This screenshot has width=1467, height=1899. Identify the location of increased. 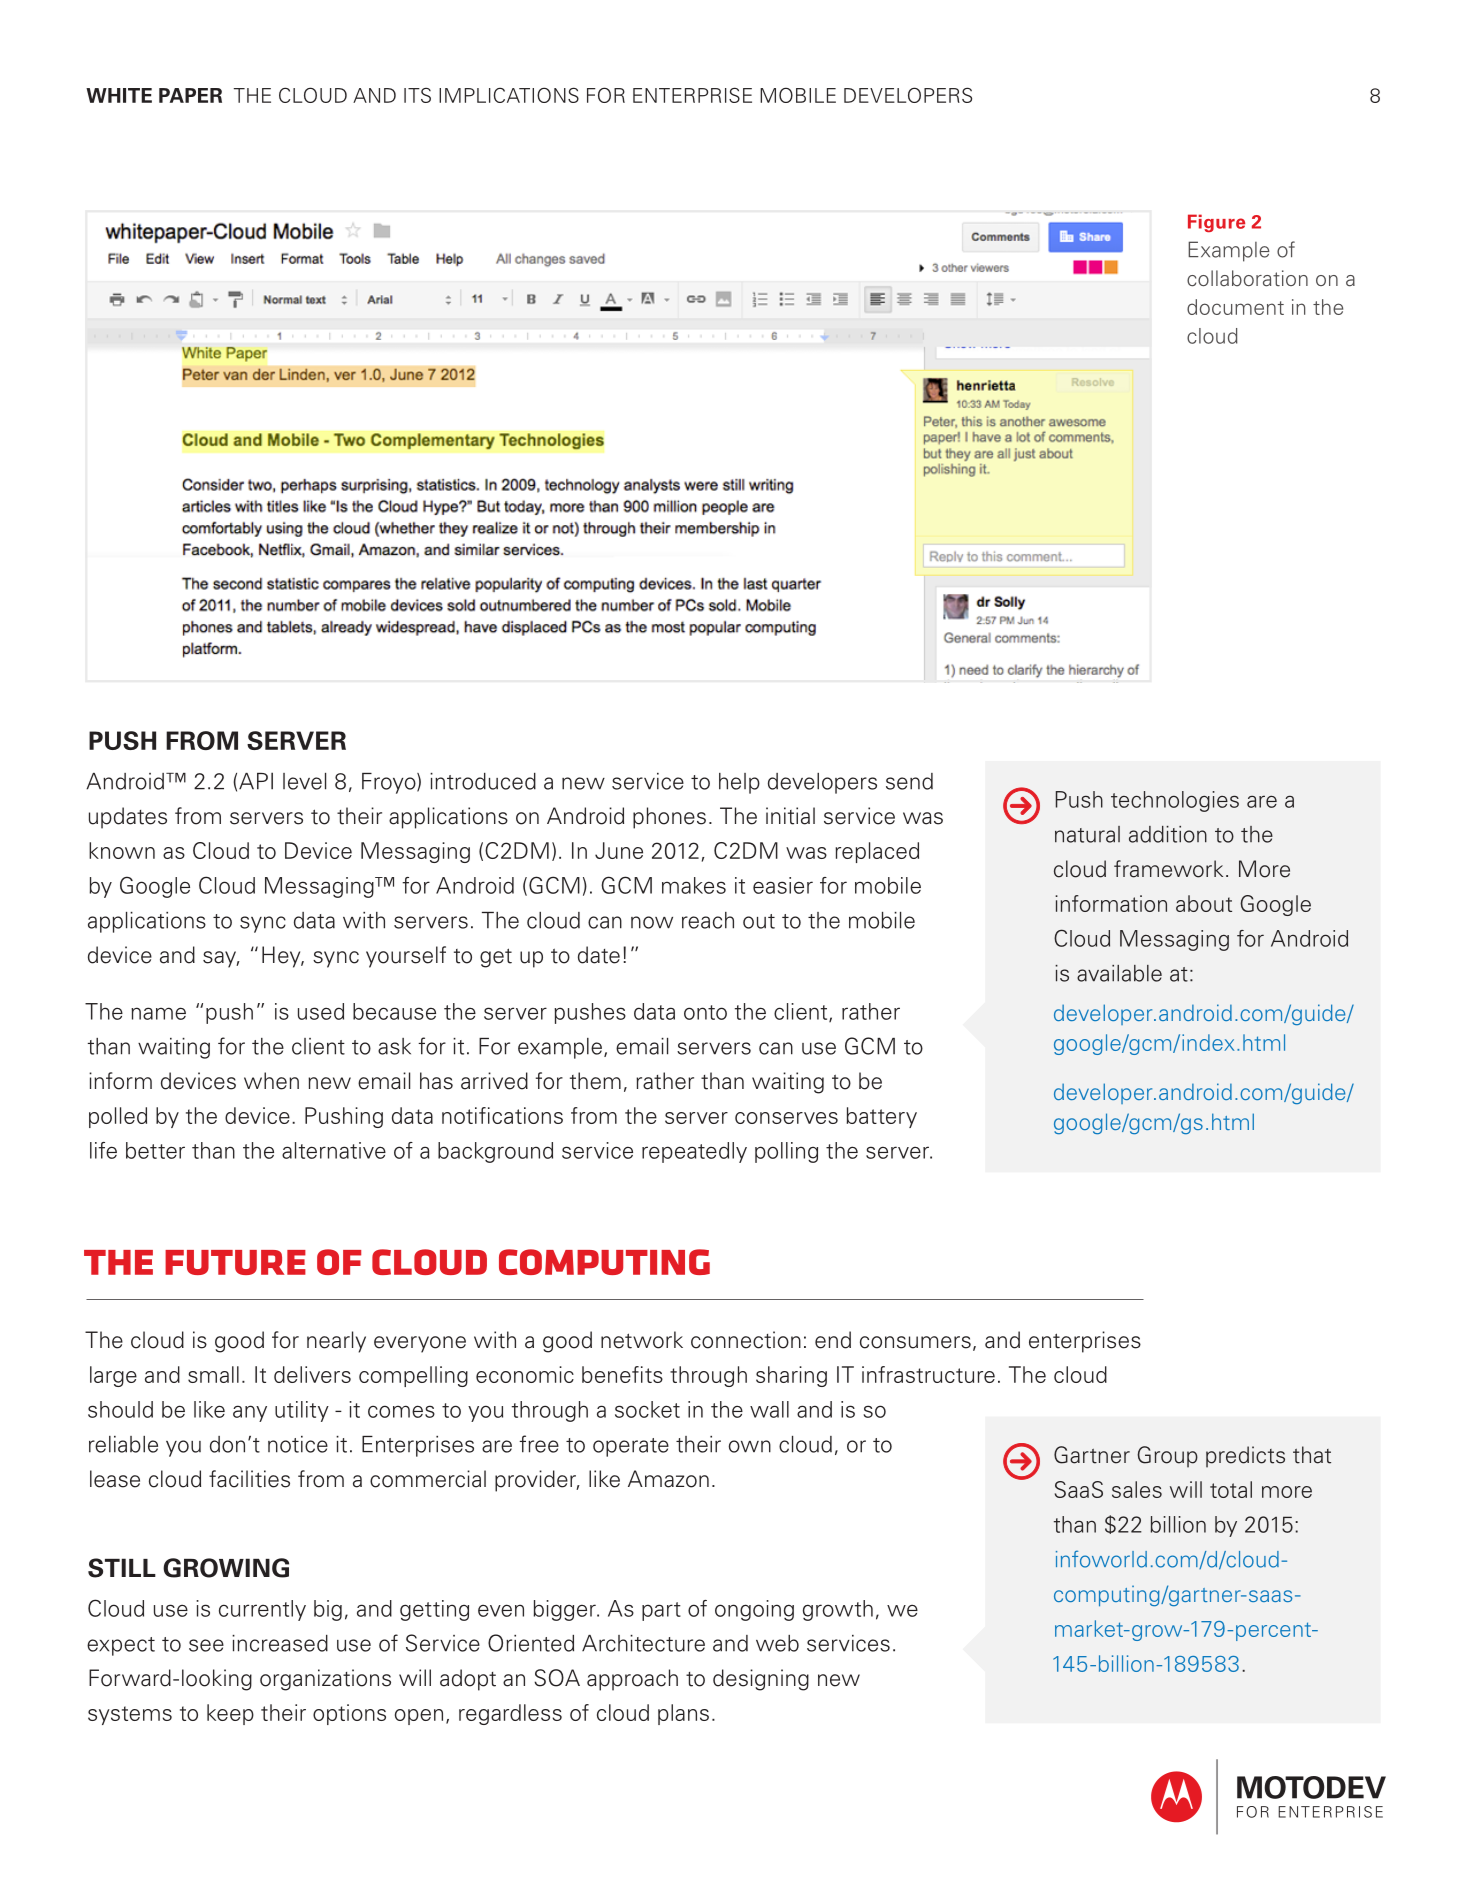
(280, 1643).
